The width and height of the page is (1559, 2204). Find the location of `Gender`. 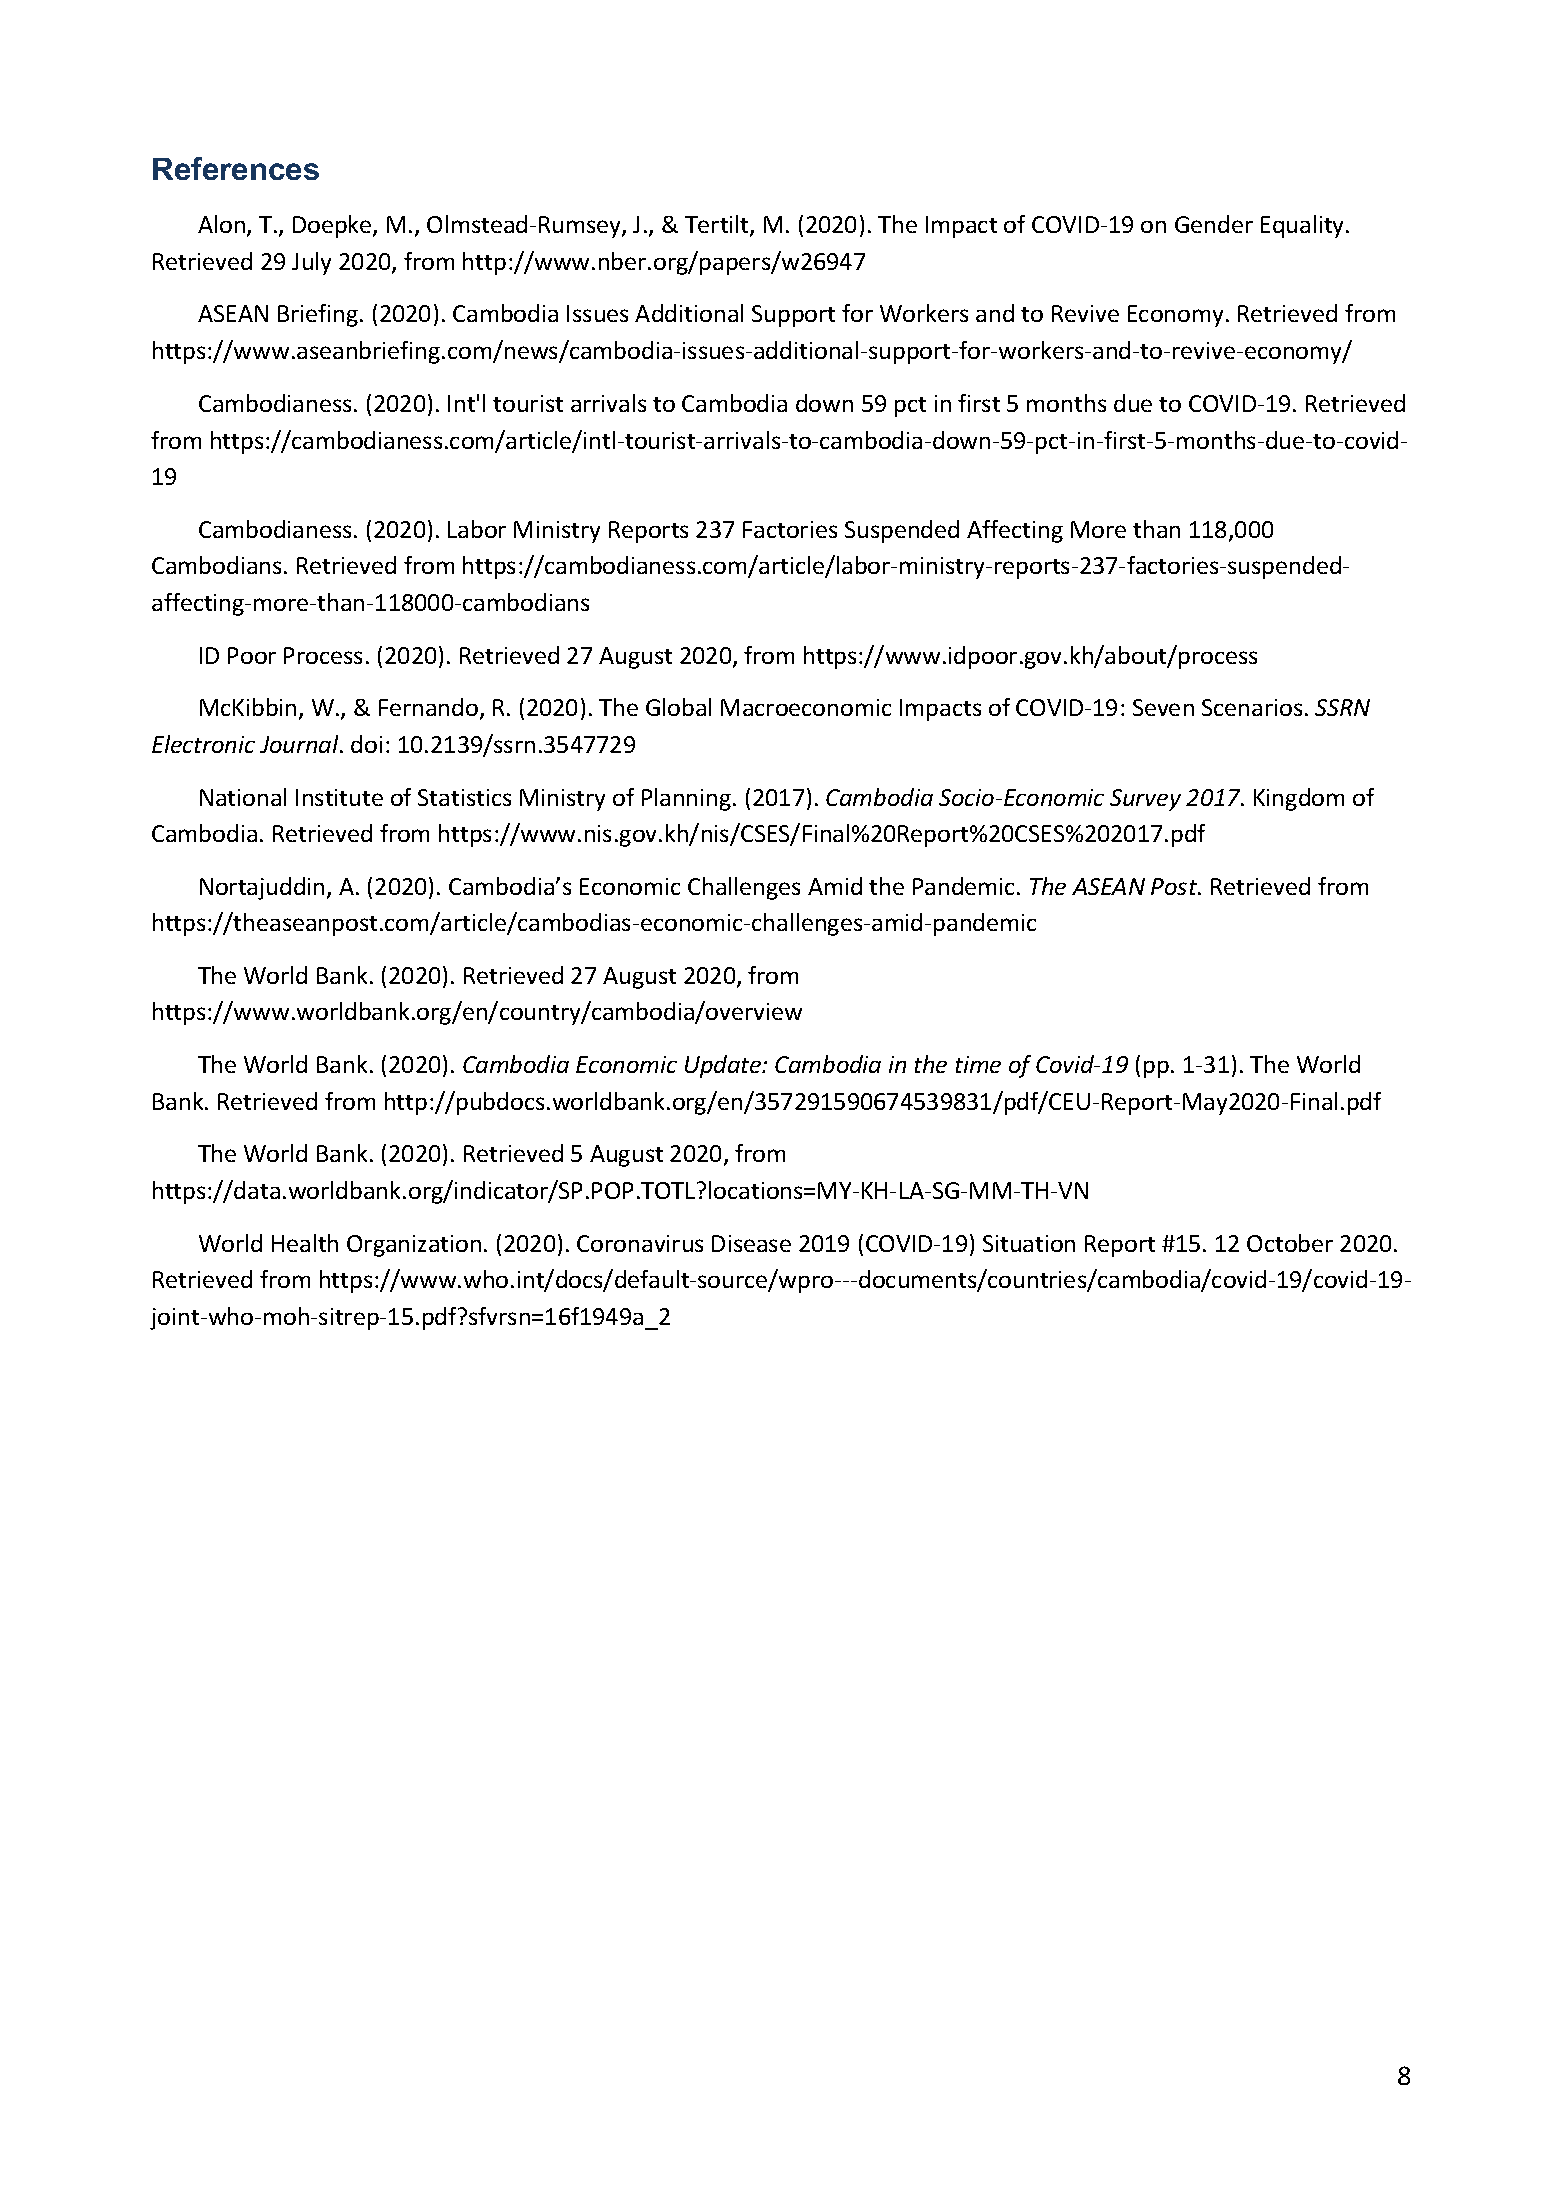

Gender is located at coordinates (1214, 224).
